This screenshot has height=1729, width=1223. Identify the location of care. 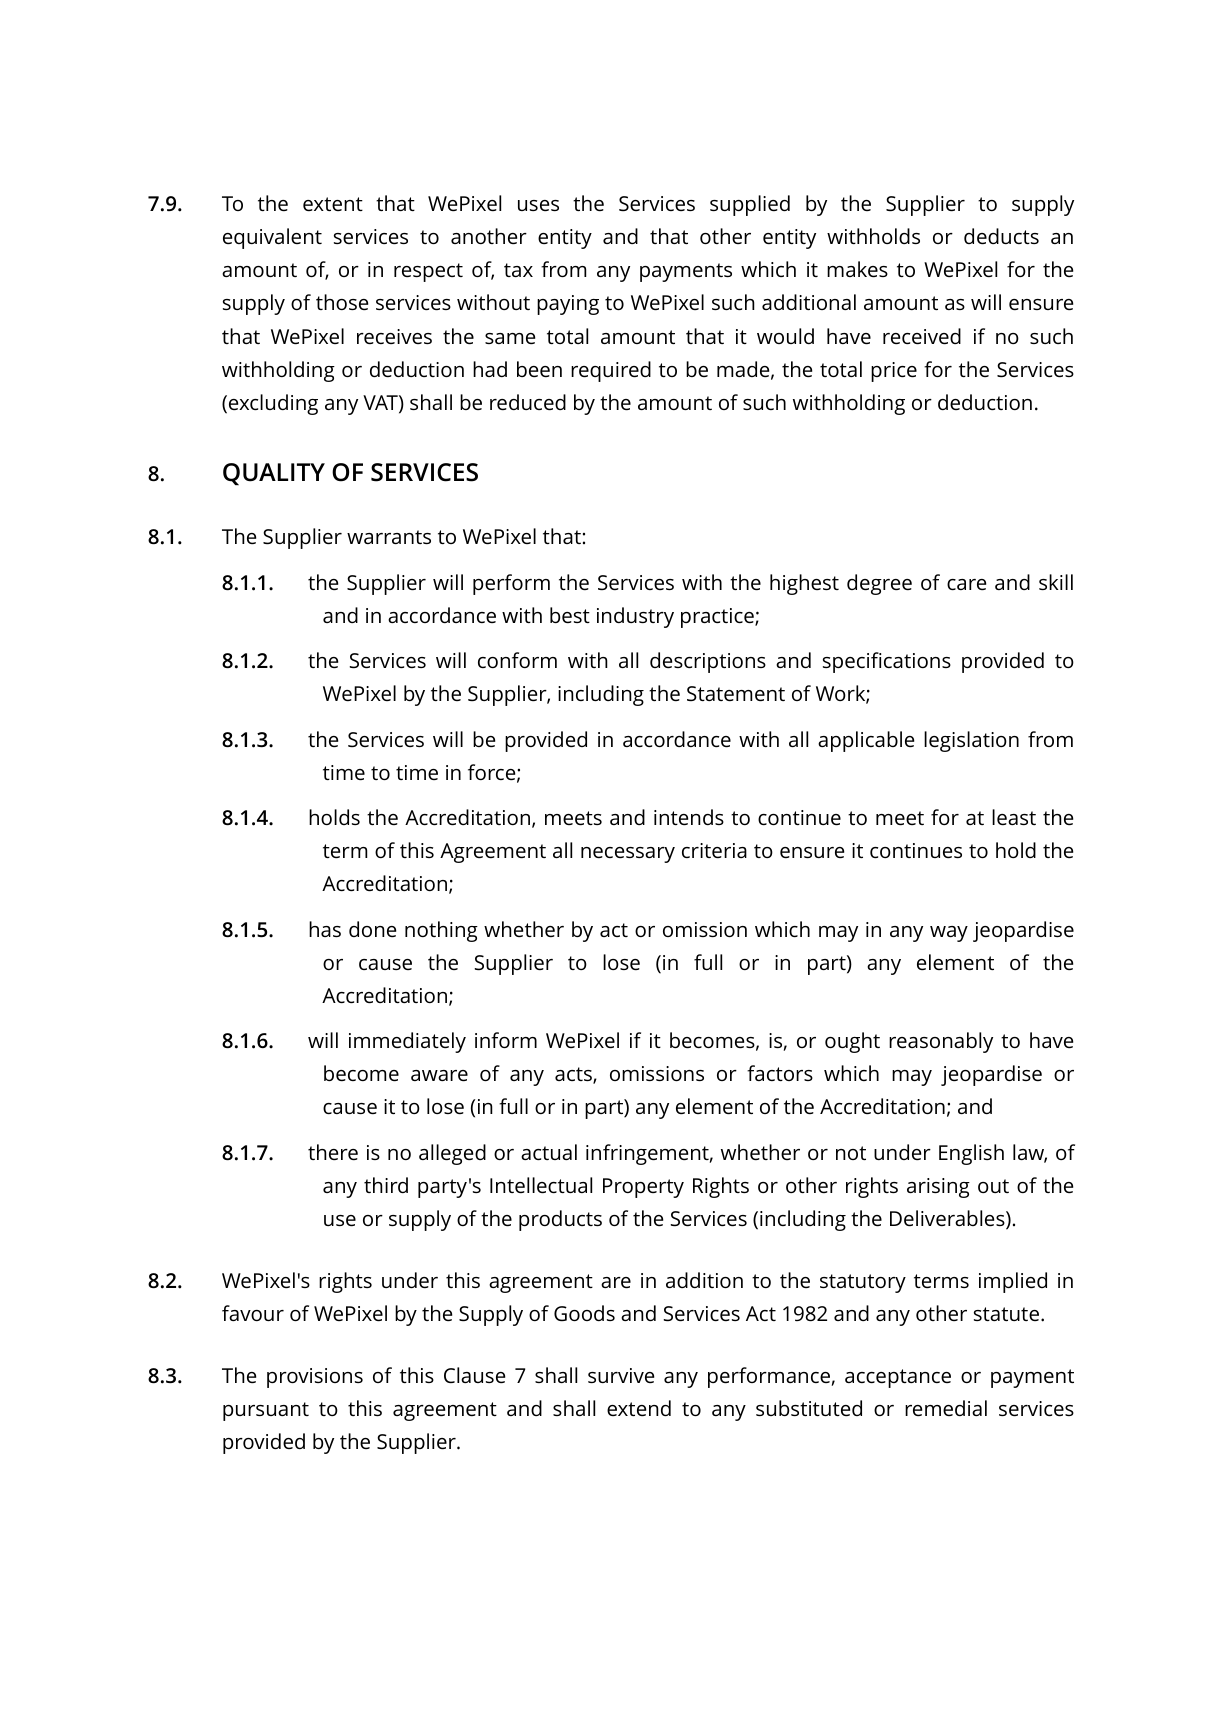
(966, 584).
